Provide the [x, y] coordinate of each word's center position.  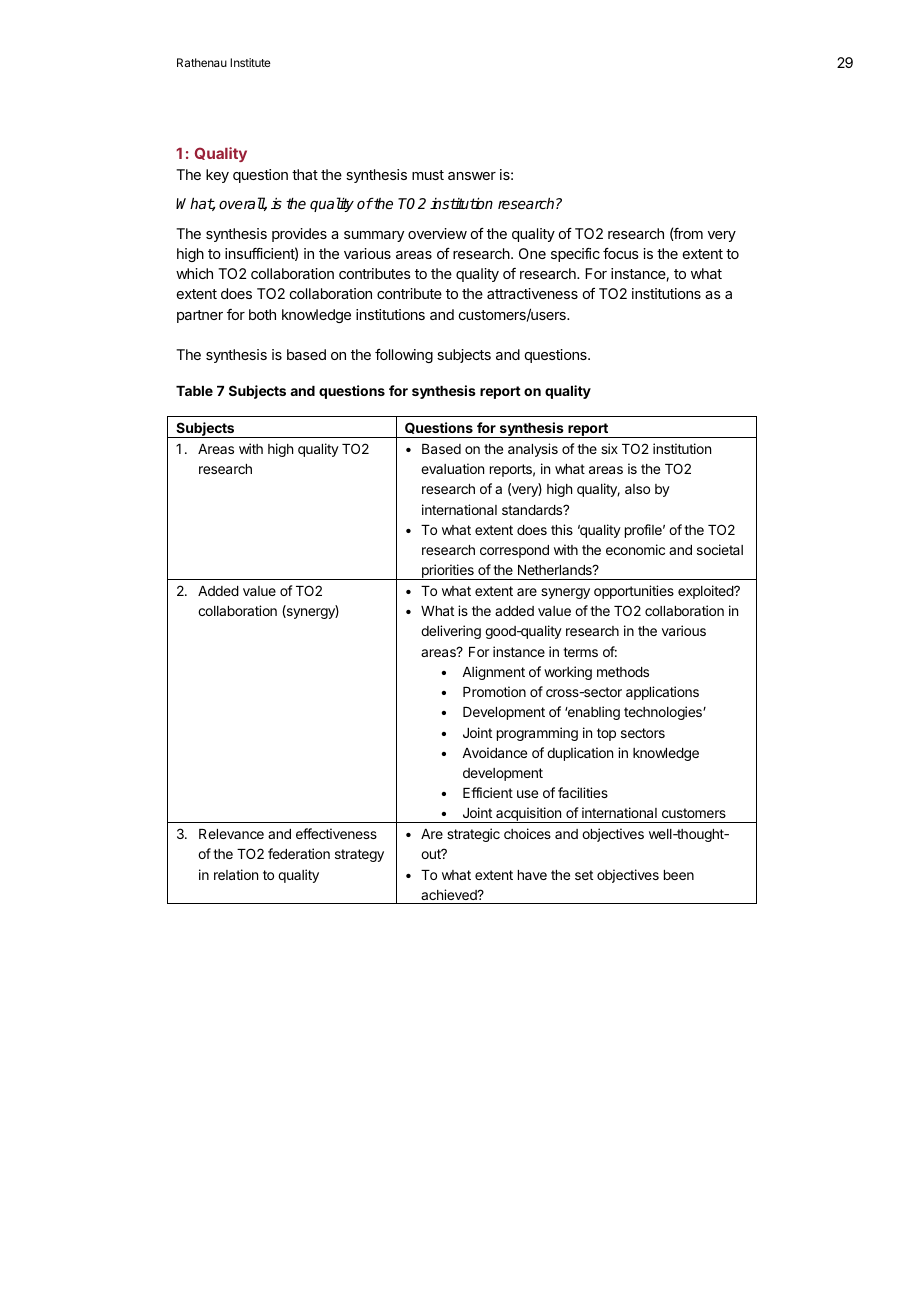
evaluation [452, 468]
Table [194, 391]
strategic [473, 835]
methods [623, 672]
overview [437, 233]
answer [472, 176]
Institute [250, 62]
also [637, 489]
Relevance [231, 834]
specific [575, 255]
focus [621, 253]
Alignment [493, 673]
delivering [451, 632]
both [262, 314]
